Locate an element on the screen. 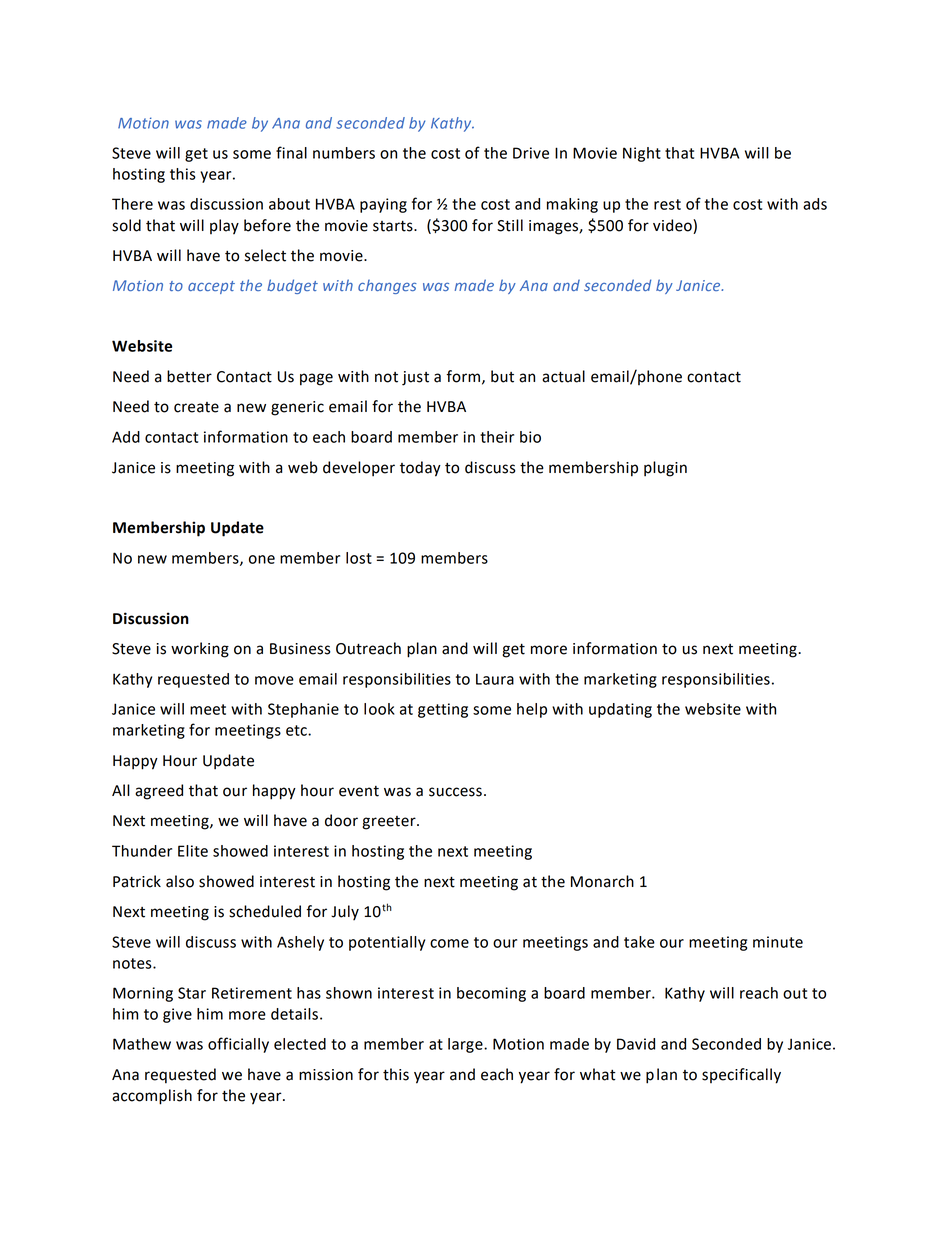  Laura is located at coordinates (495, 679).
